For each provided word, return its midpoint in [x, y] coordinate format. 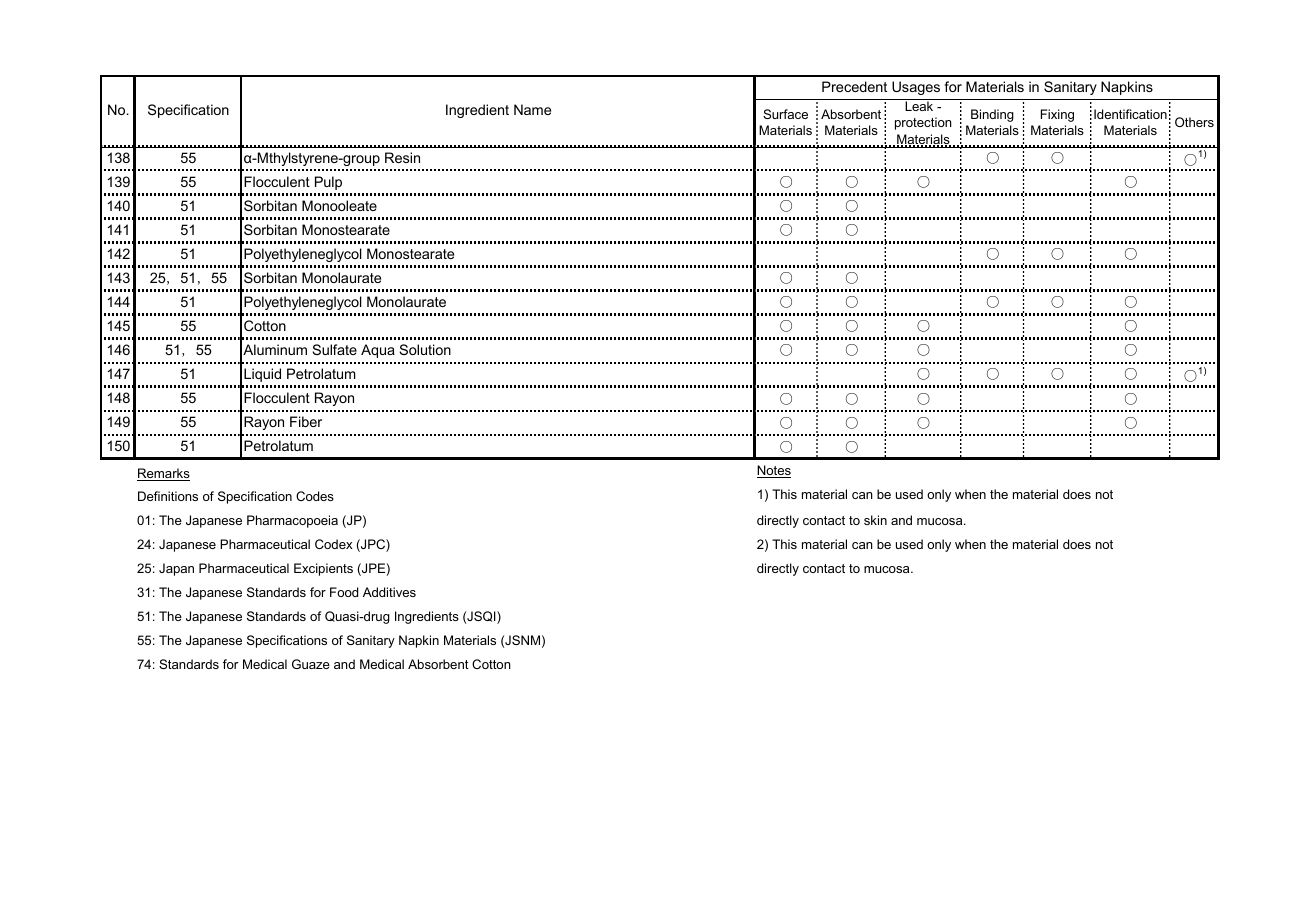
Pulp [328, 183]
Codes [315, 496]
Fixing [1057, 115]
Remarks [163, 474]
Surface [785, 114]
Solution [425, 349]
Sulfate [335, 349]
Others [1194, 122]
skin [875, 520]
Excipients [323, 569]
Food [344, 592]
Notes [774, 471]
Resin [402, 157]
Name [532, 109]
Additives [389, 592]
